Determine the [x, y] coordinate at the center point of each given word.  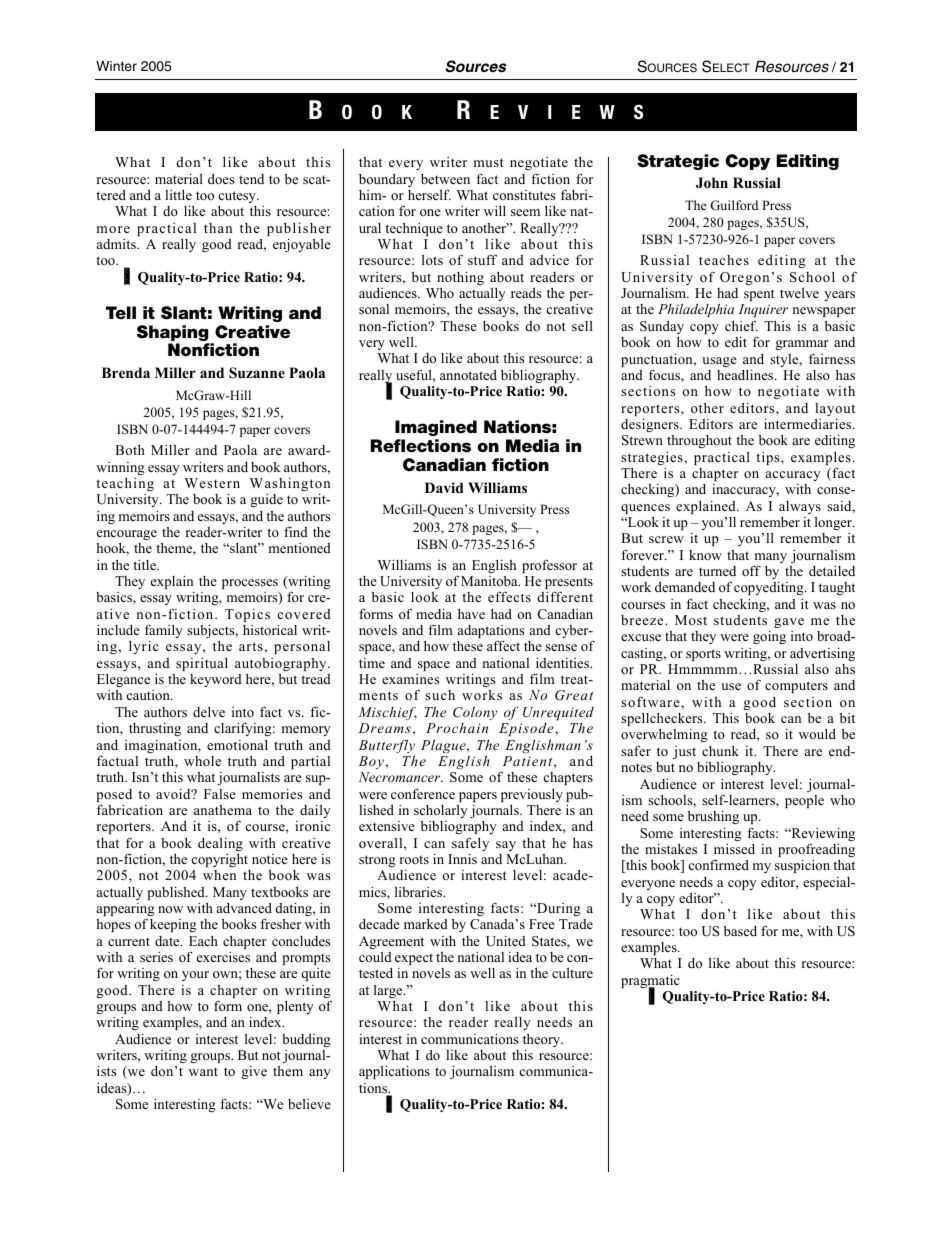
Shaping [174, 334]
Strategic [678, 162]
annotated [468, 375]
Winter [116, 66]
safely [470, 844]
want [203, 1071]
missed [734, 849]
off [751, 570]
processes [250, 584]
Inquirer [763, 312]
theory [543, 1040]
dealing [220, 844]
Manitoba [490, 581]
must [489, 162]
